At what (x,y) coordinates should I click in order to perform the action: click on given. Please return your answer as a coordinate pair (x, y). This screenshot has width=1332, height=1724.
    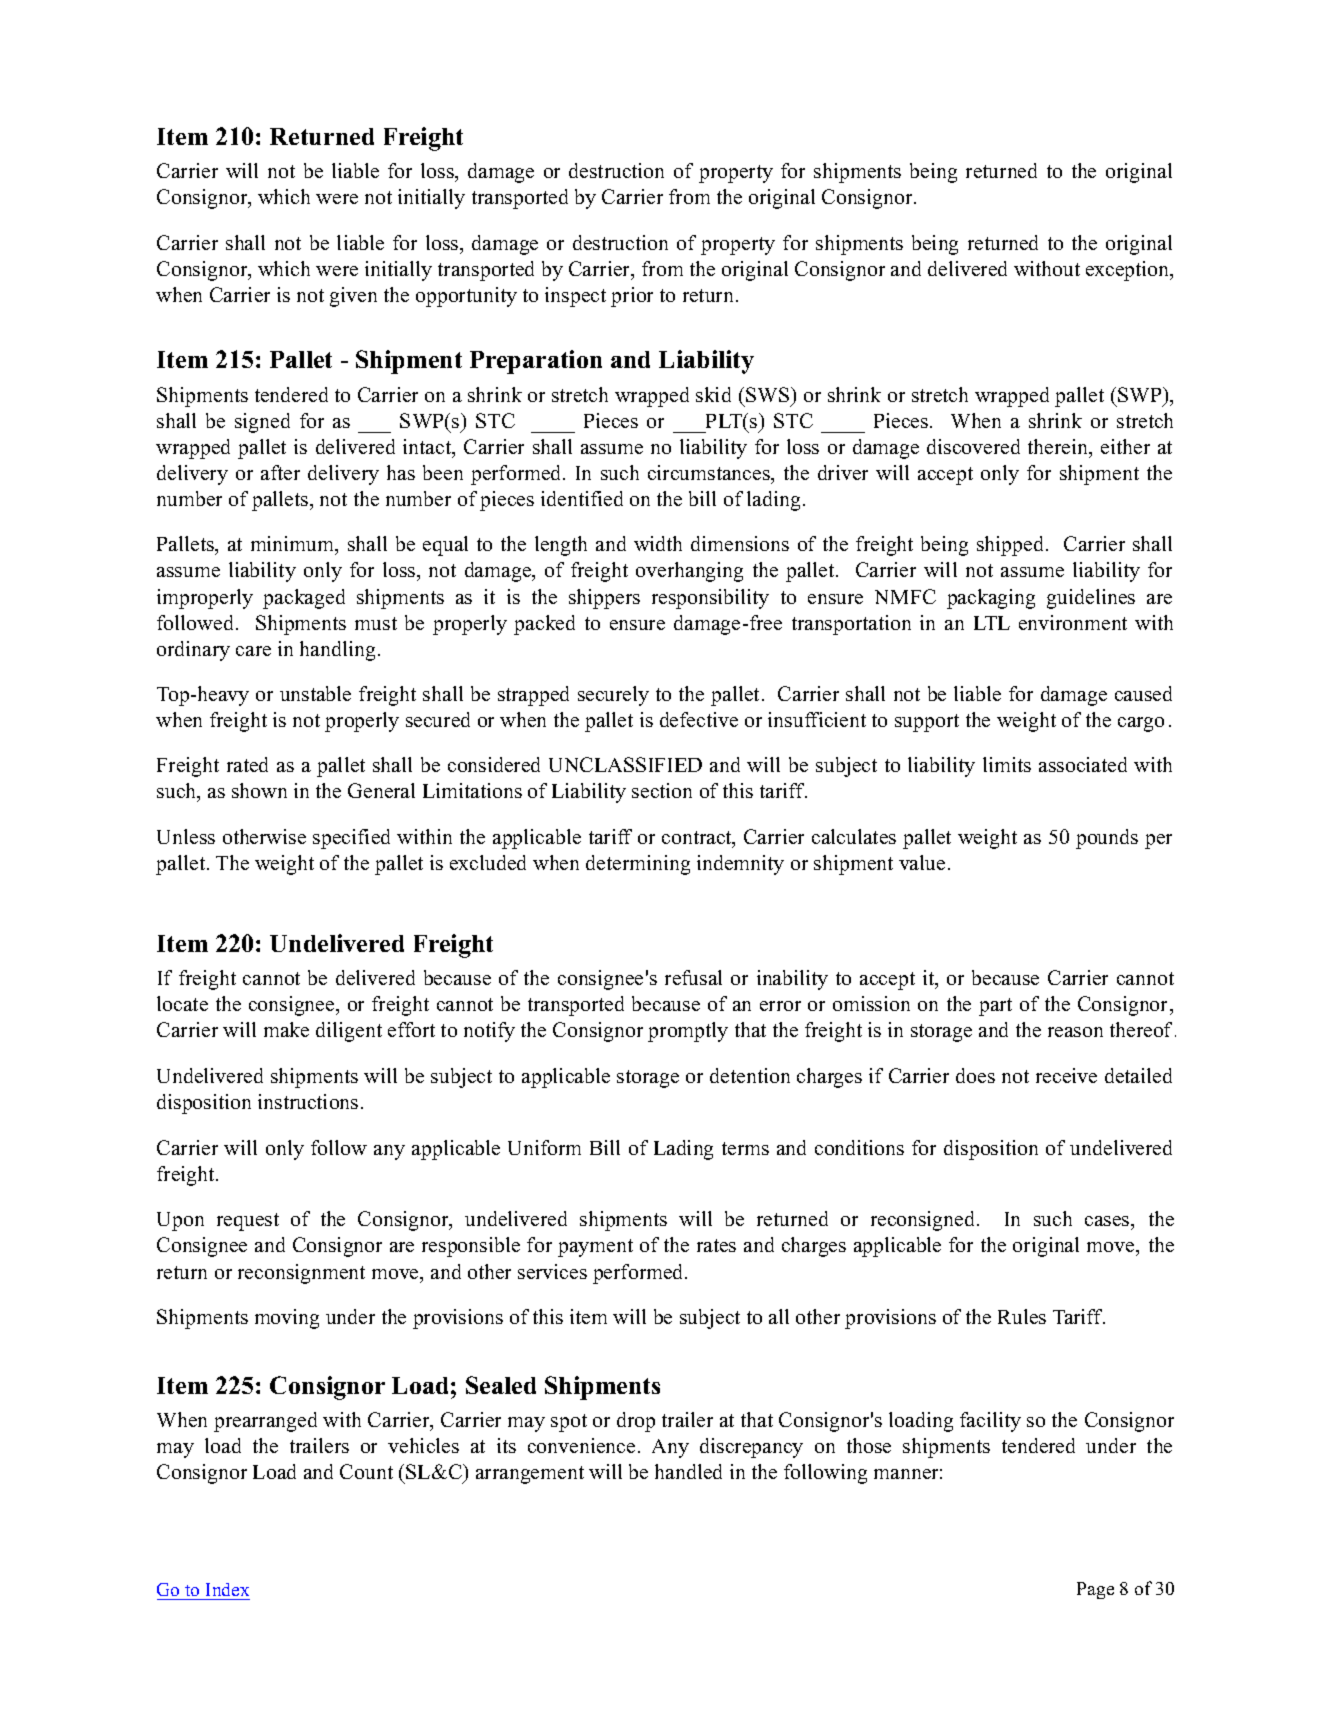
    Looking at the image, I should click on (353, 297).
